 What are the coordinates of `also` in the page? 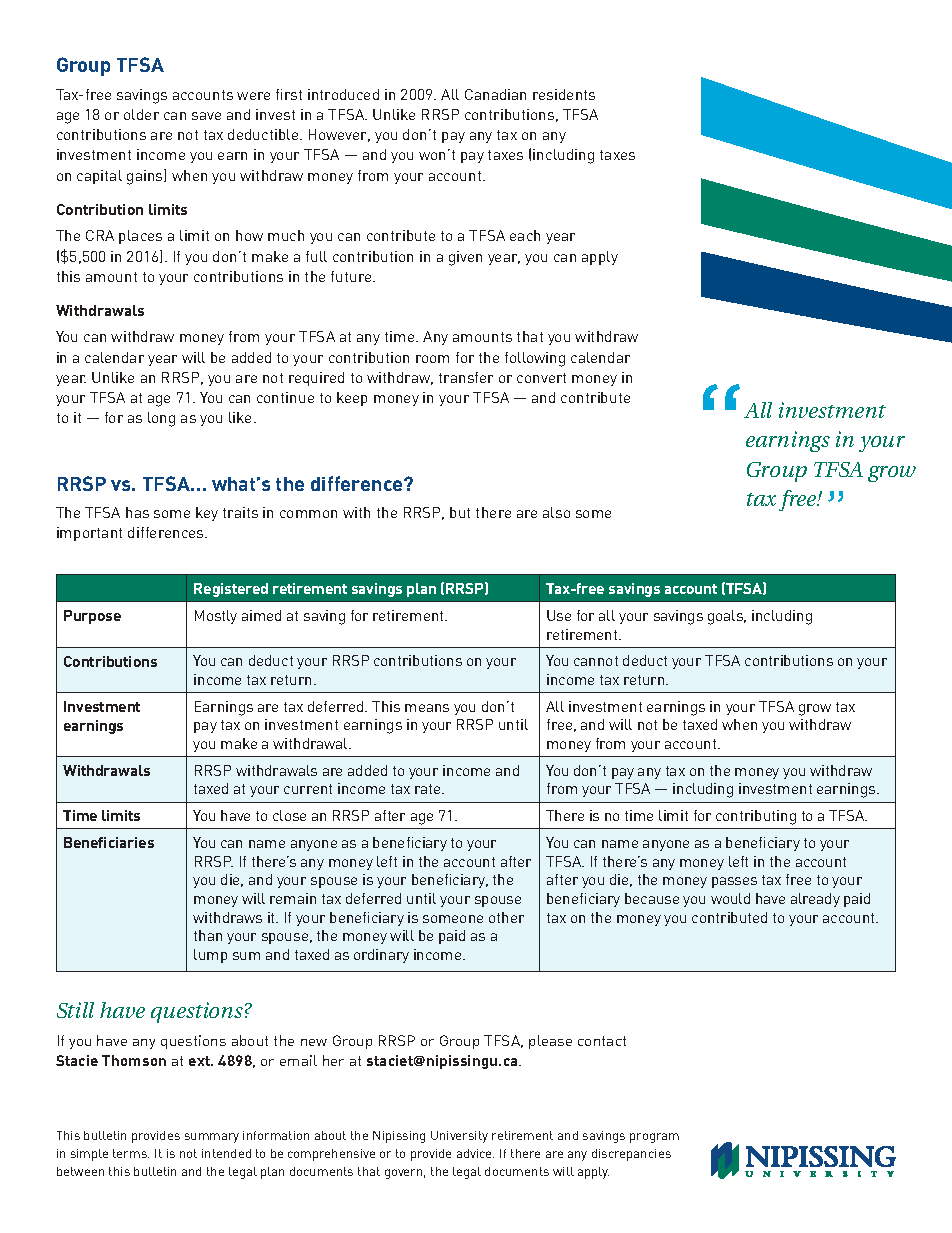 It's located at (556, 512).
